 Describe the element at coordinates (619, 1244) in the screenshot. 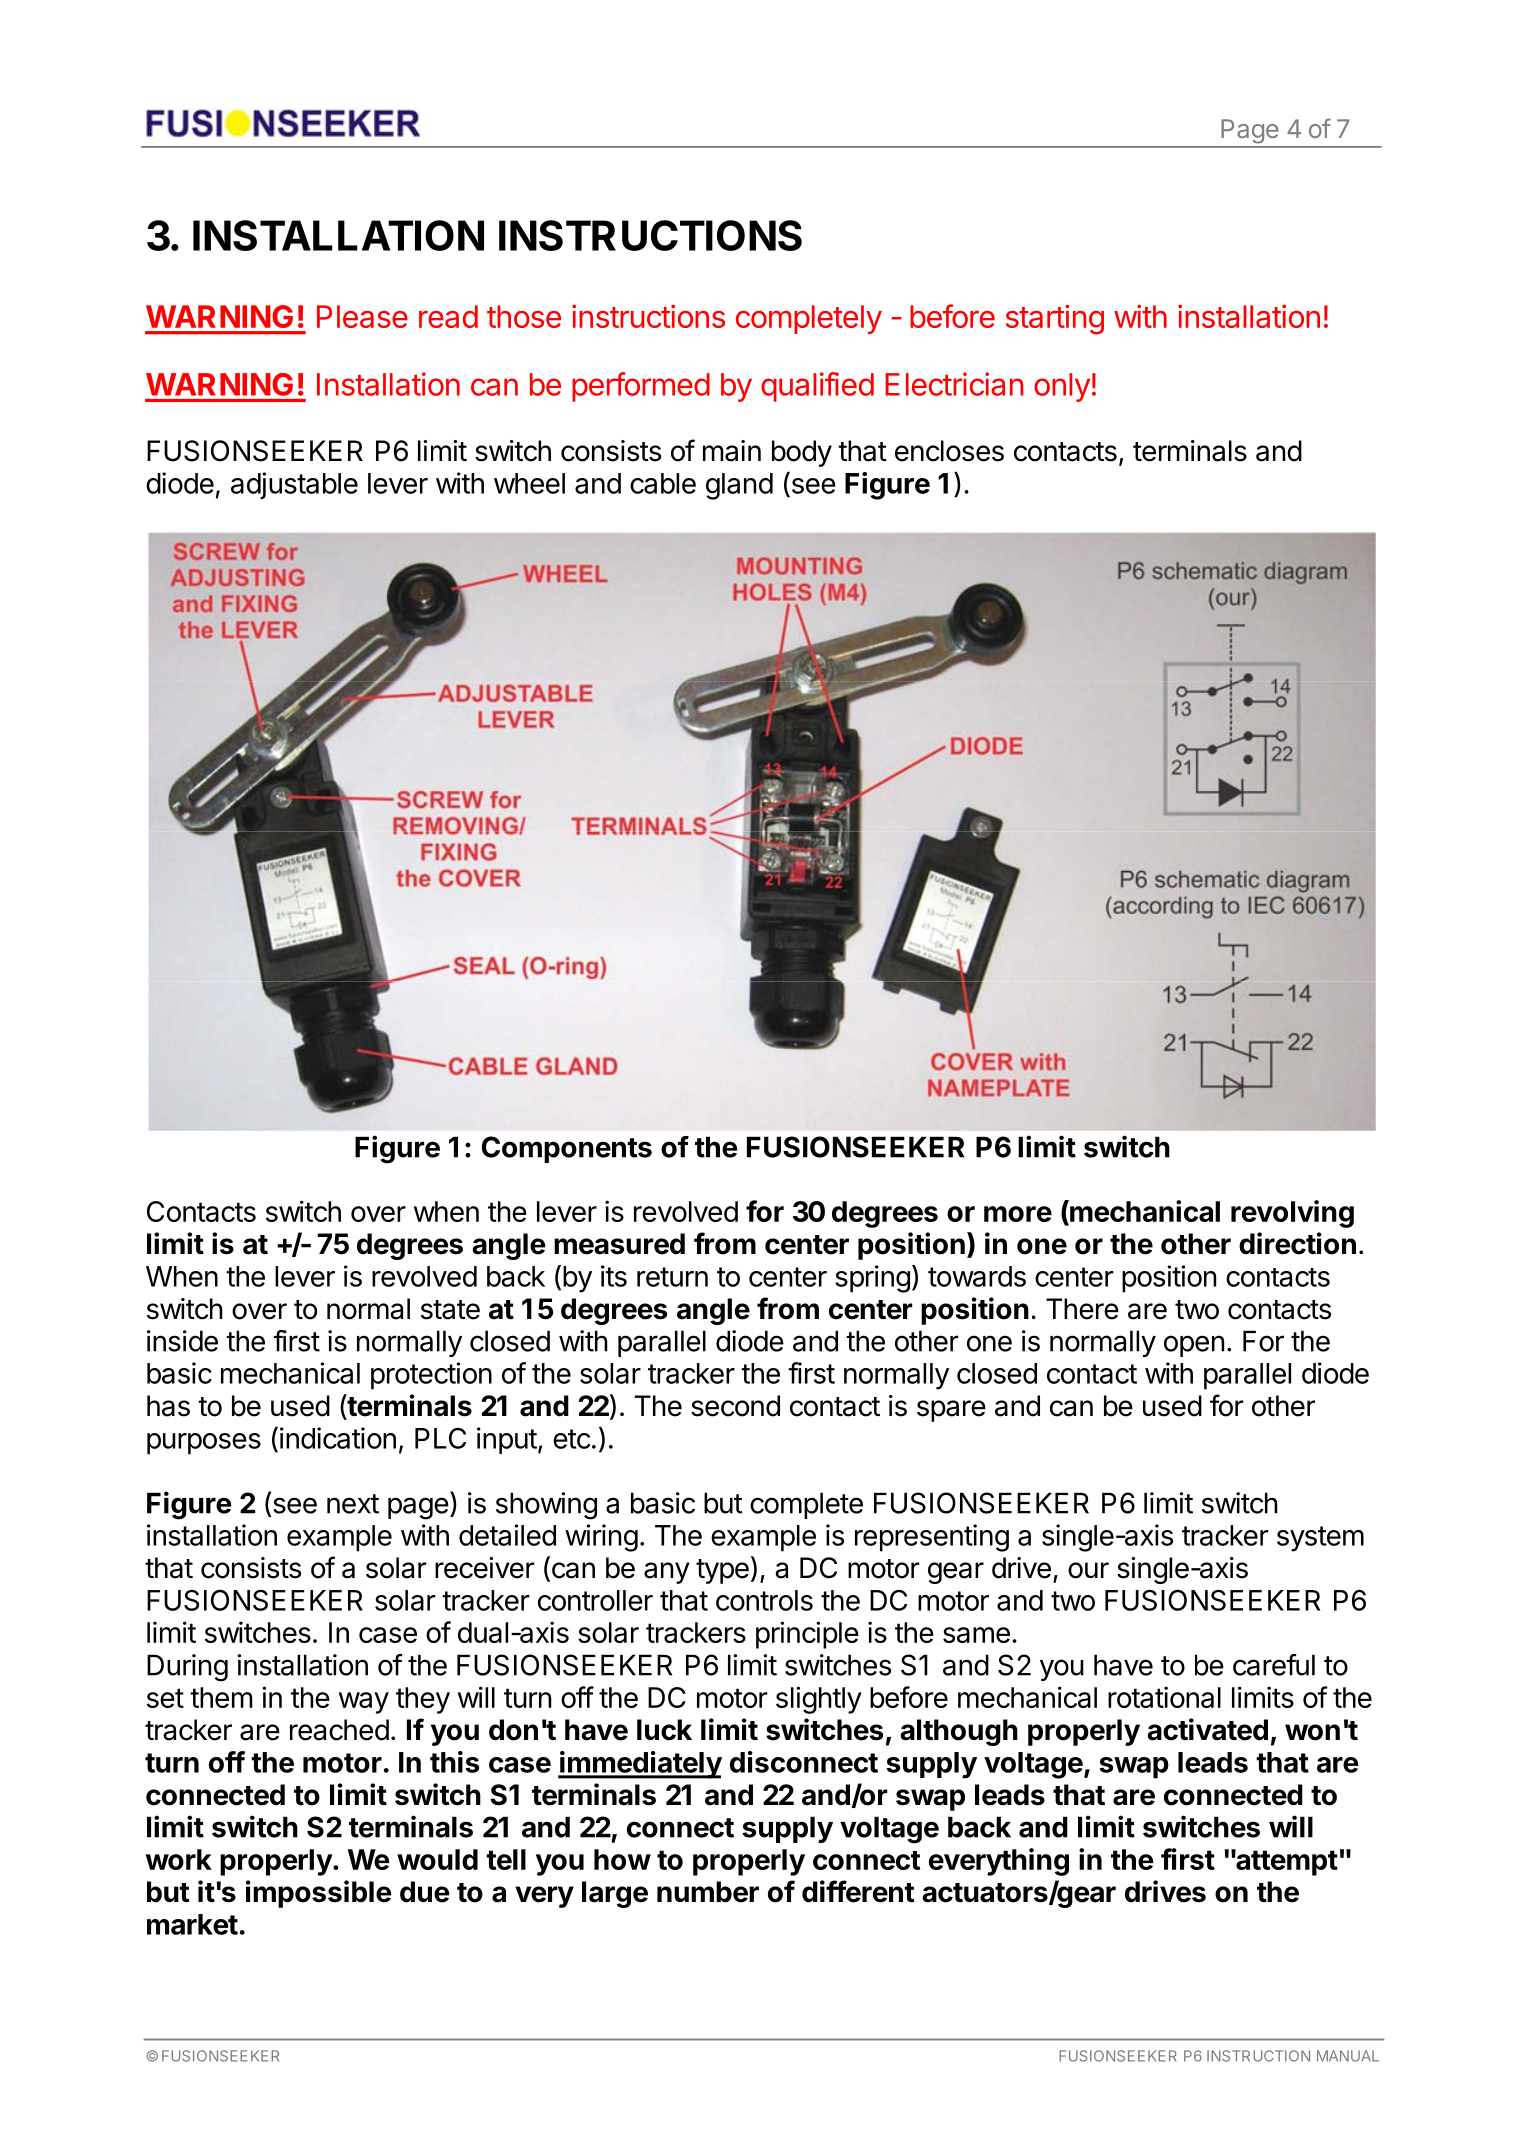

I see `measured` at that location.
